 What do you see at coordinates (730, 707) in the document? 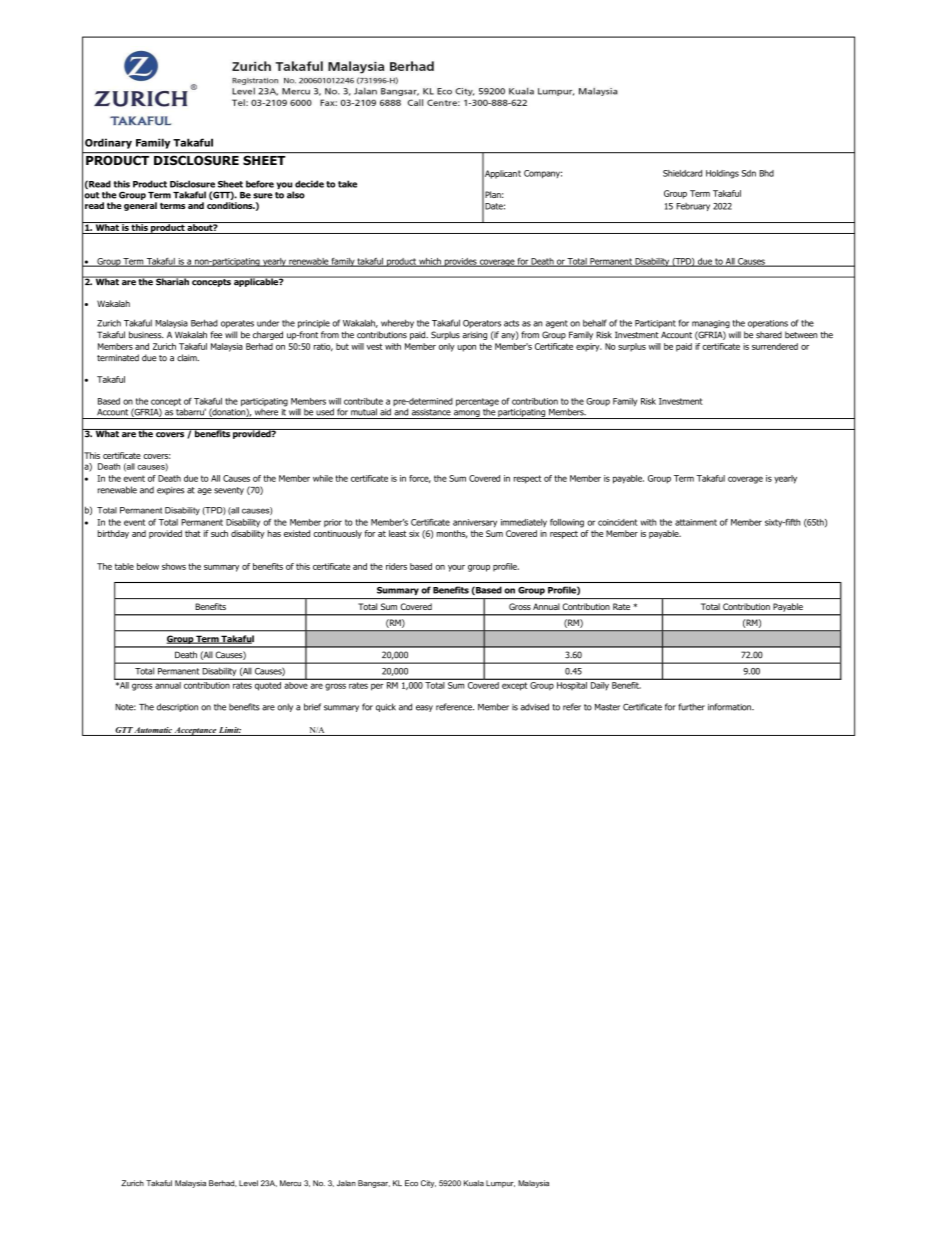
I see `information` at bounding box center [730, 707].
